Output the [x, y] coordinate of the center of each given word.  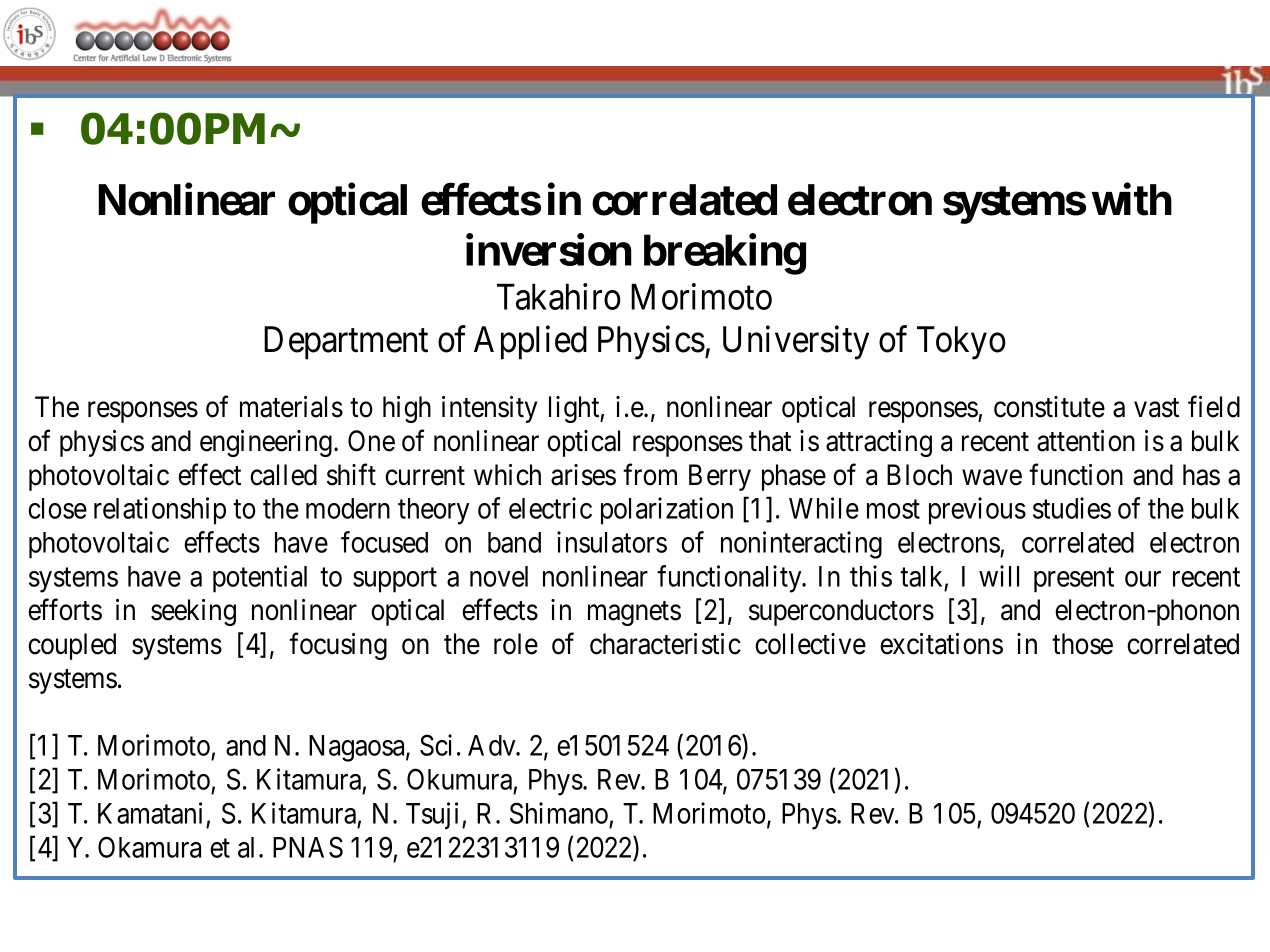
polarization [667, 511]
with [1132, 199]
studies [1072, 508]
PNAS [308, 847]
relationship [160, 511]
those [1082, 644]
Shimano [559, 813]
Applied [530, 343]
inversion [549, 250]
